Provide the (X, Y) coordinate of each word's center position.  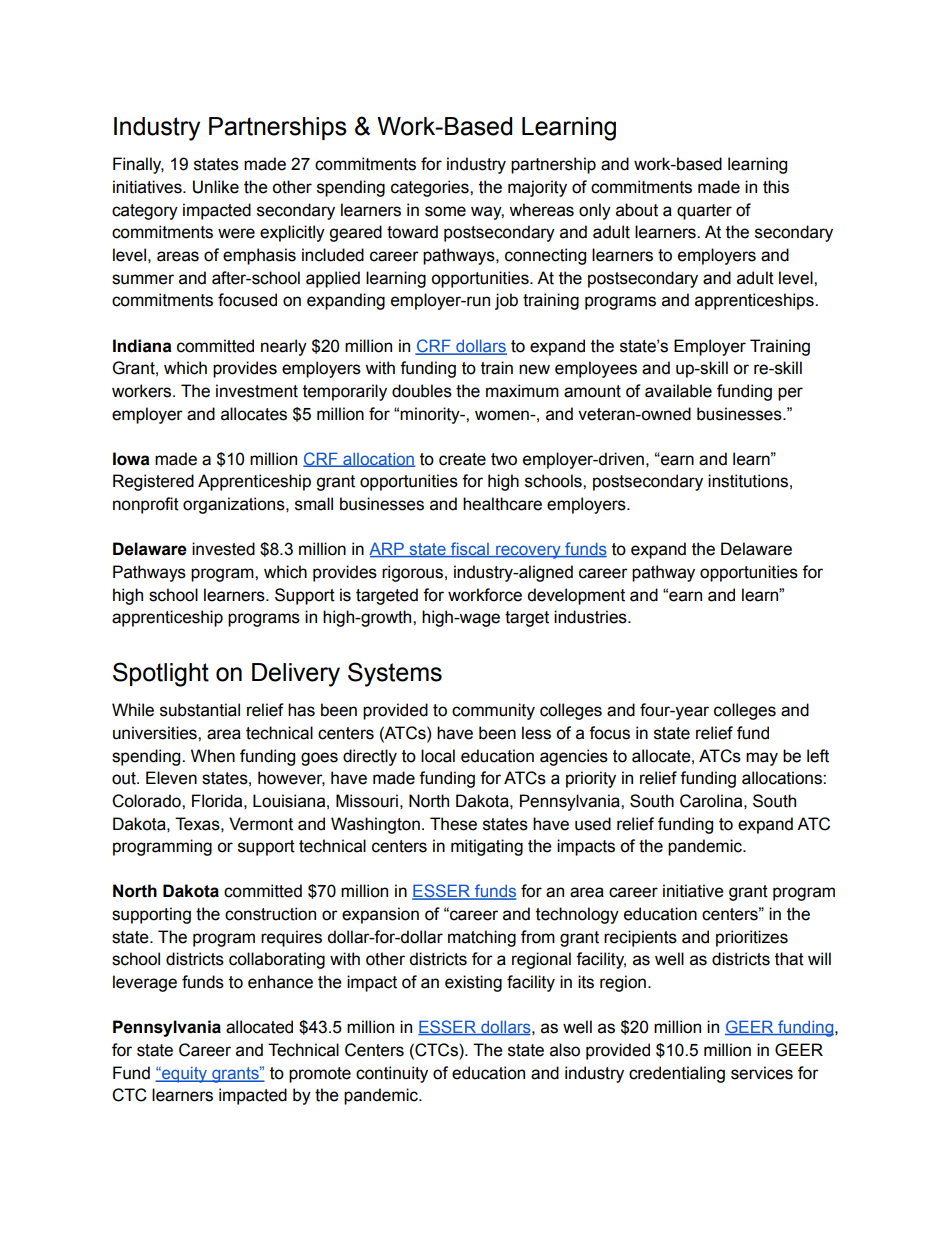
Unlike (216, 187)
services (762, 1073)
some (445, 211)
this (776, 187)
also (565, 1050)
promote (320, 1075)
